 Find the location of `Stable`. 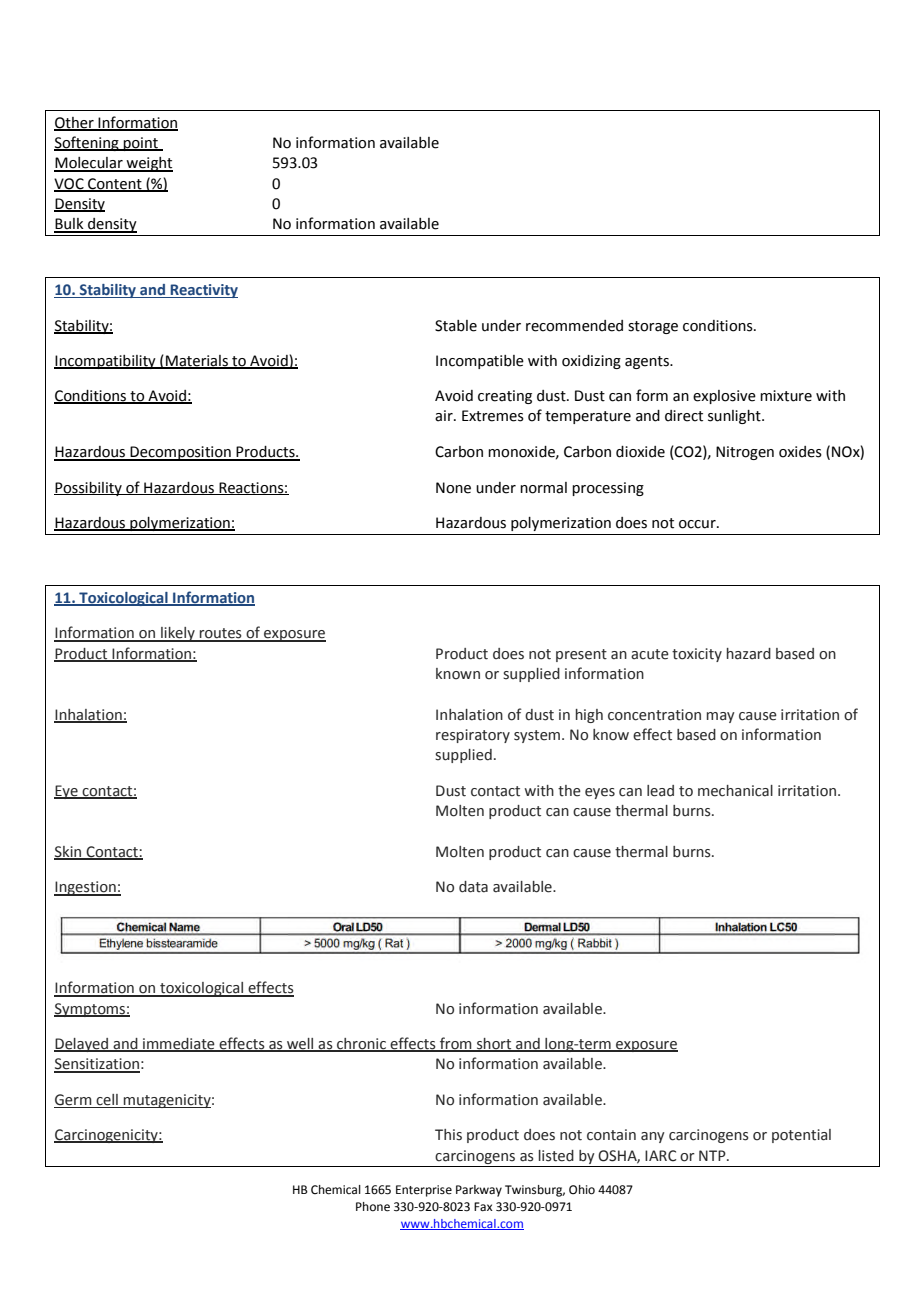

Stable is located at coordinates (456, 326).
